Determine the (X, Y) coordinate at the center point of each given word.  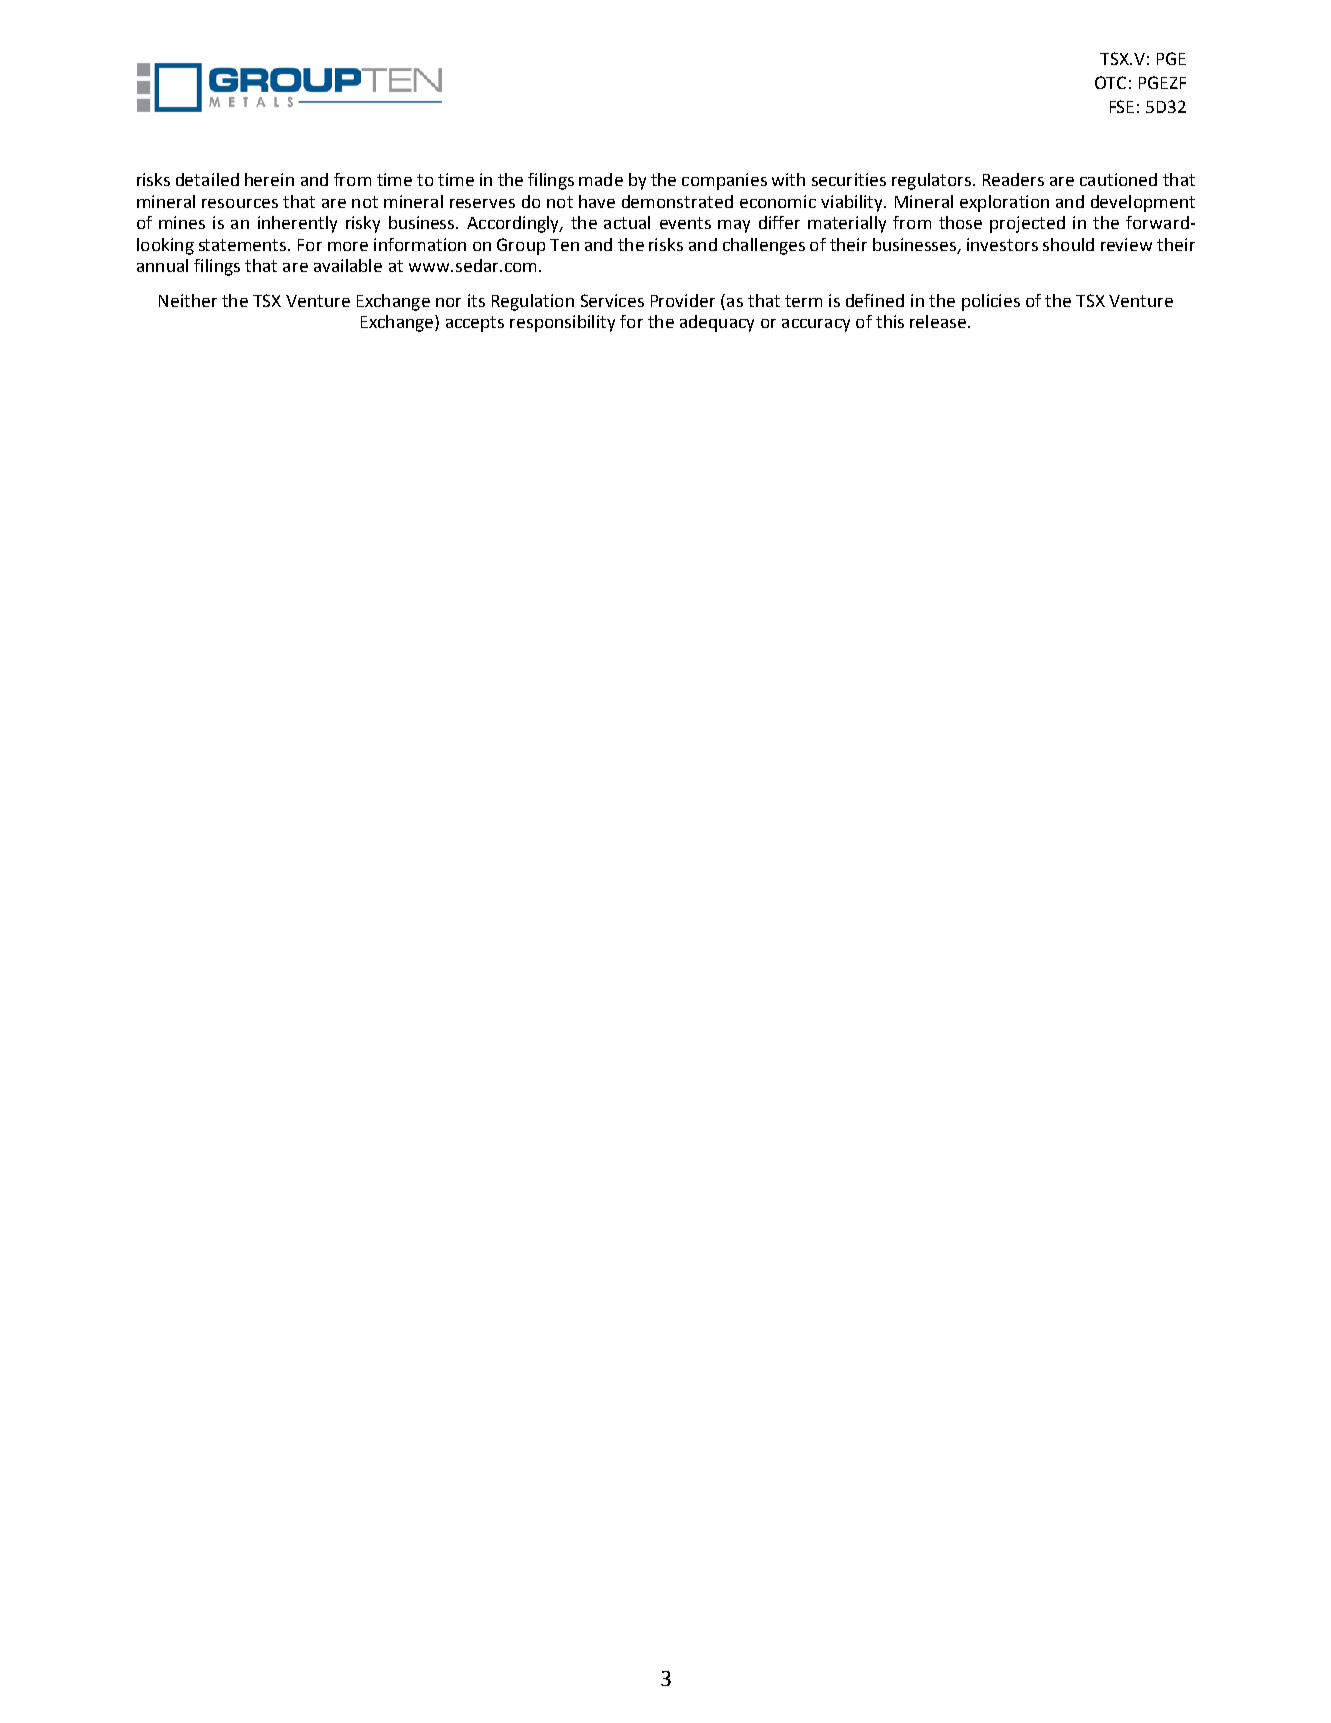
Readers (1013, 179)
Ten (564, 245)
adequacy (717, 323)
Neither (188, 300)
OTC (1110, 82)
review (1126, 244)
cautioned (1118, 179)
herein (269, 179)
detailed (207, 179)
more (348, 246)
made (601, 179)
